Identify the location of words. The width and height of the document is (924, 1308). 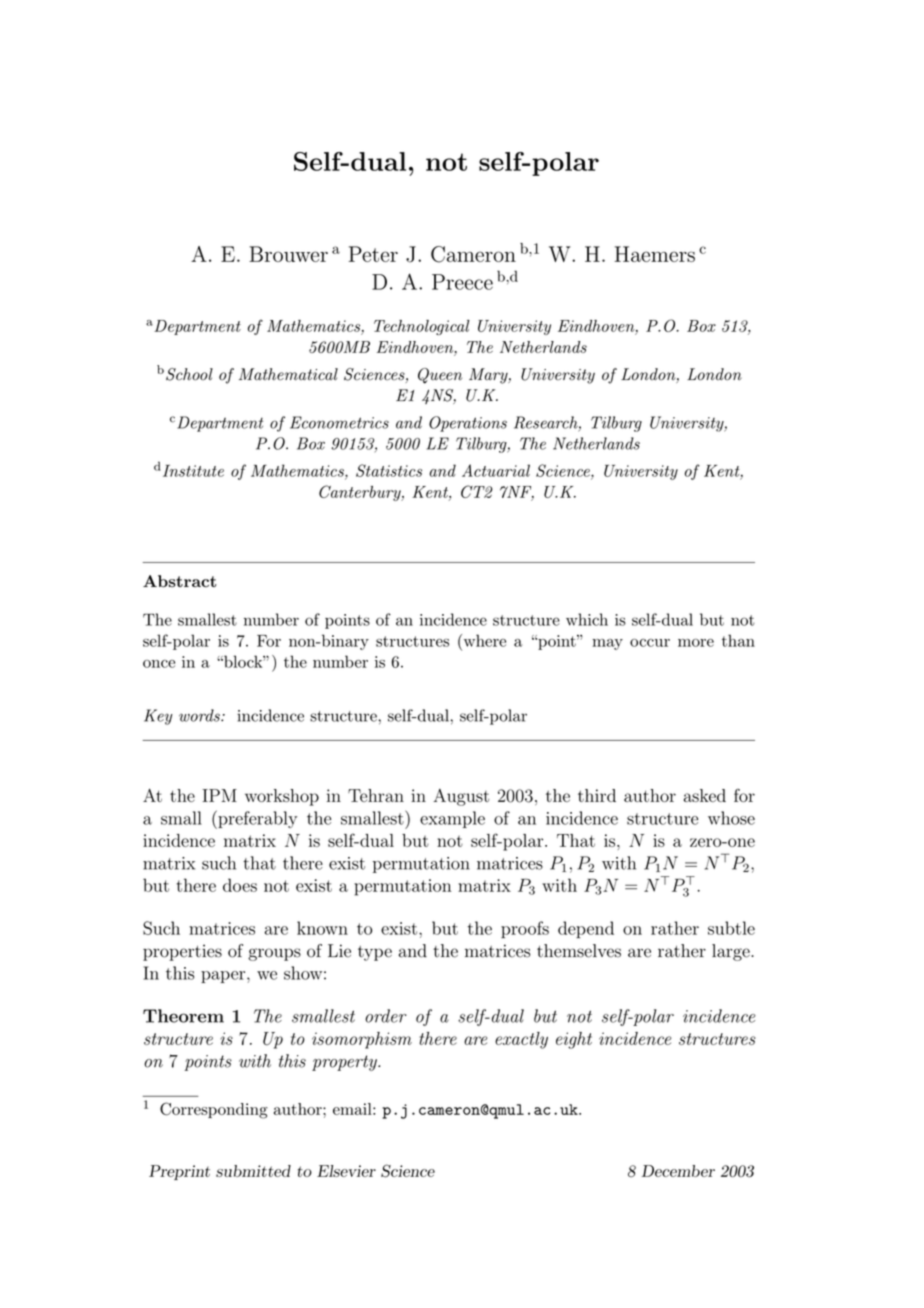
(200, 715).
